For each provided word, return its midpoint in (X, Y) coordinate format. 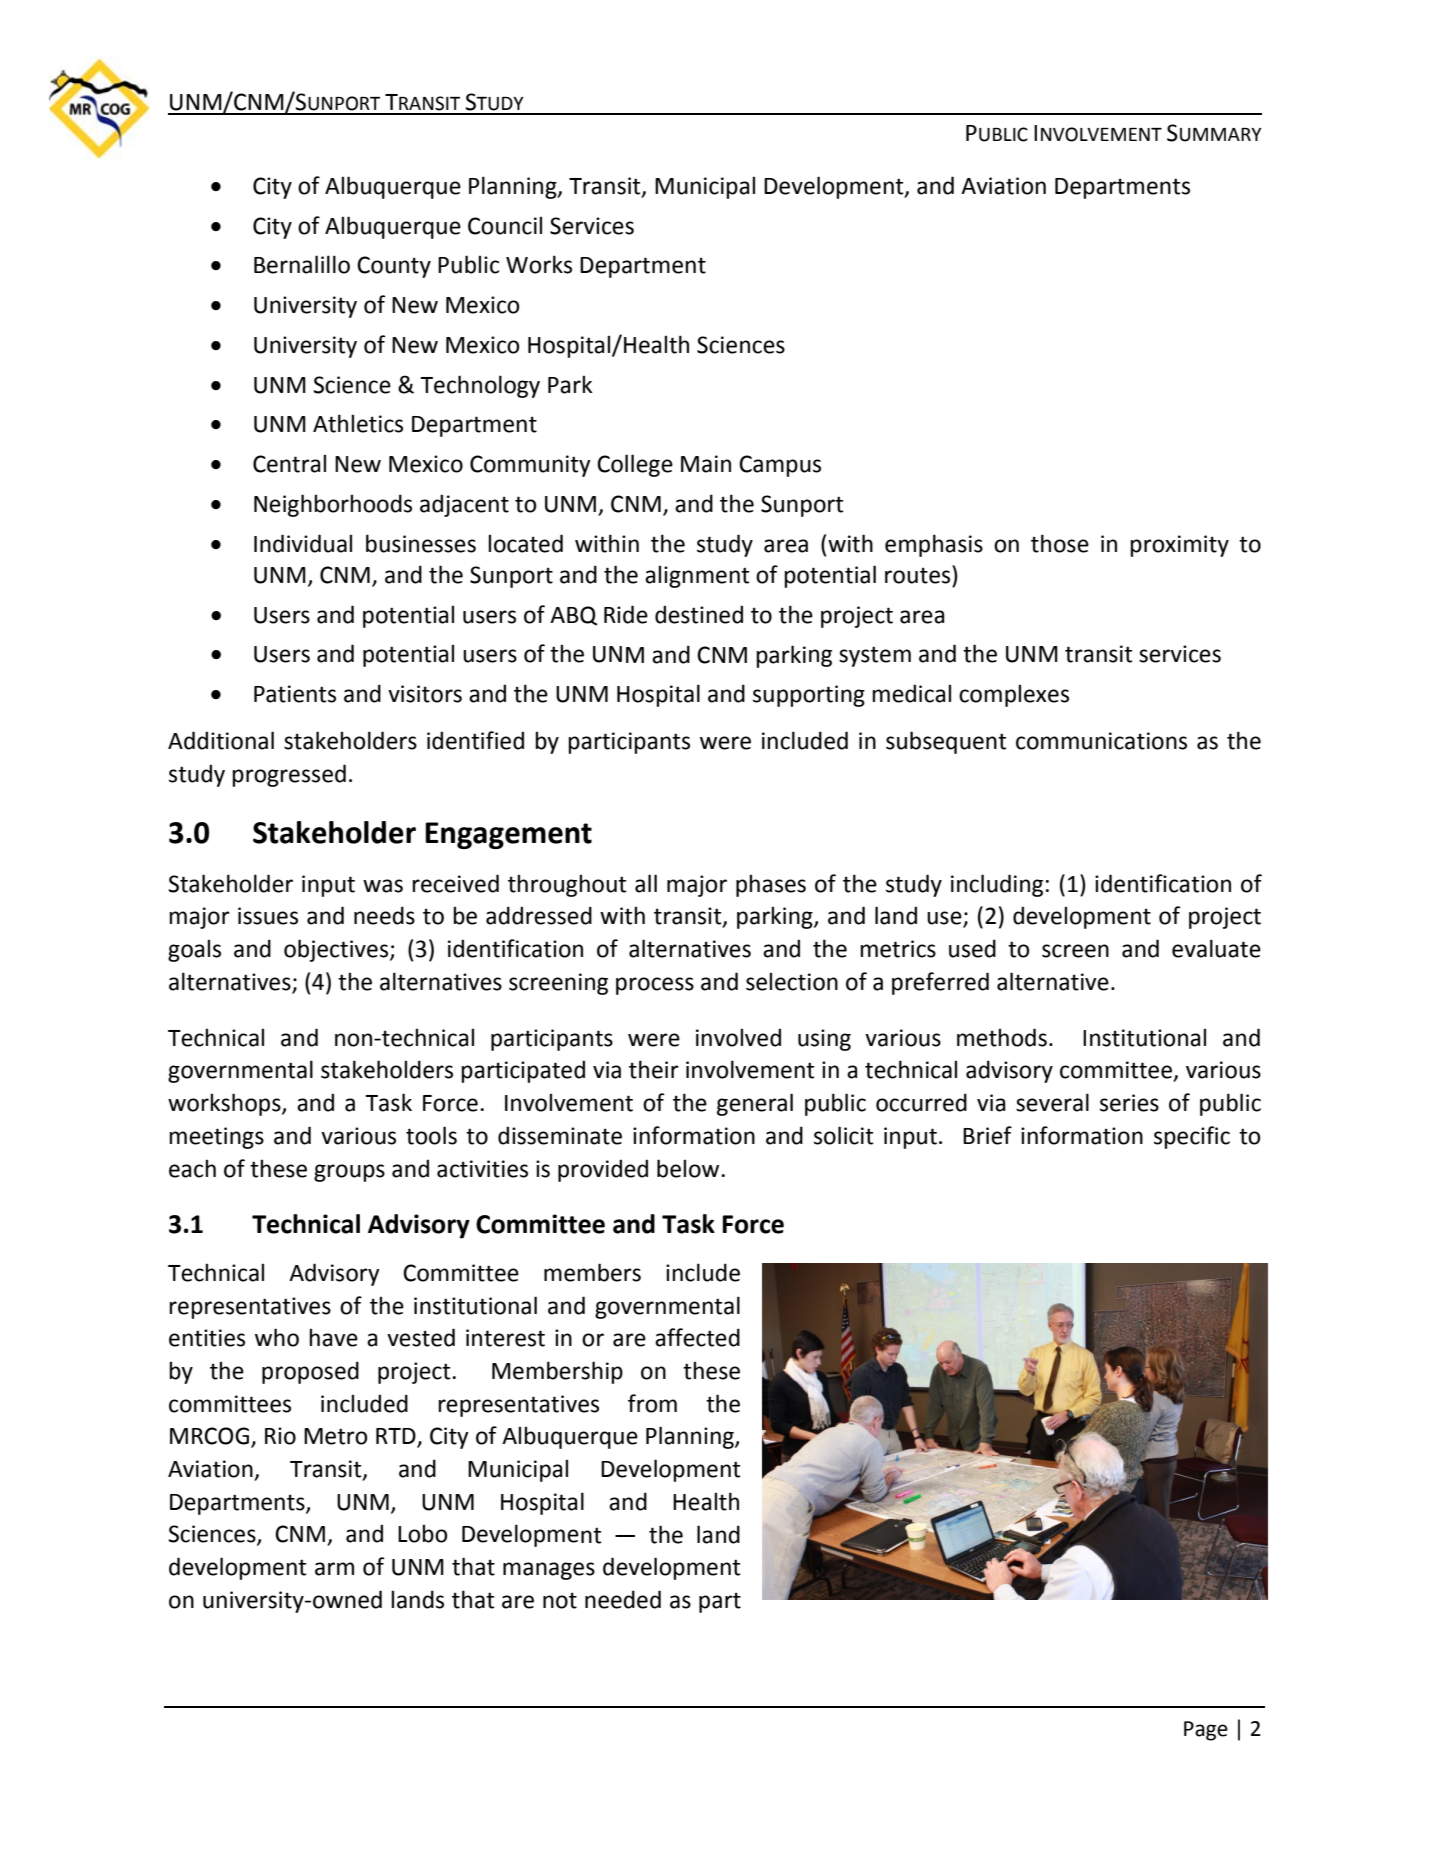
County (394, 267)
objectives (337, 950)
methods (1002, 1037)
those (1060, 543)
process (655, 986)
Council (505, 225)
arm (334, 1569)
